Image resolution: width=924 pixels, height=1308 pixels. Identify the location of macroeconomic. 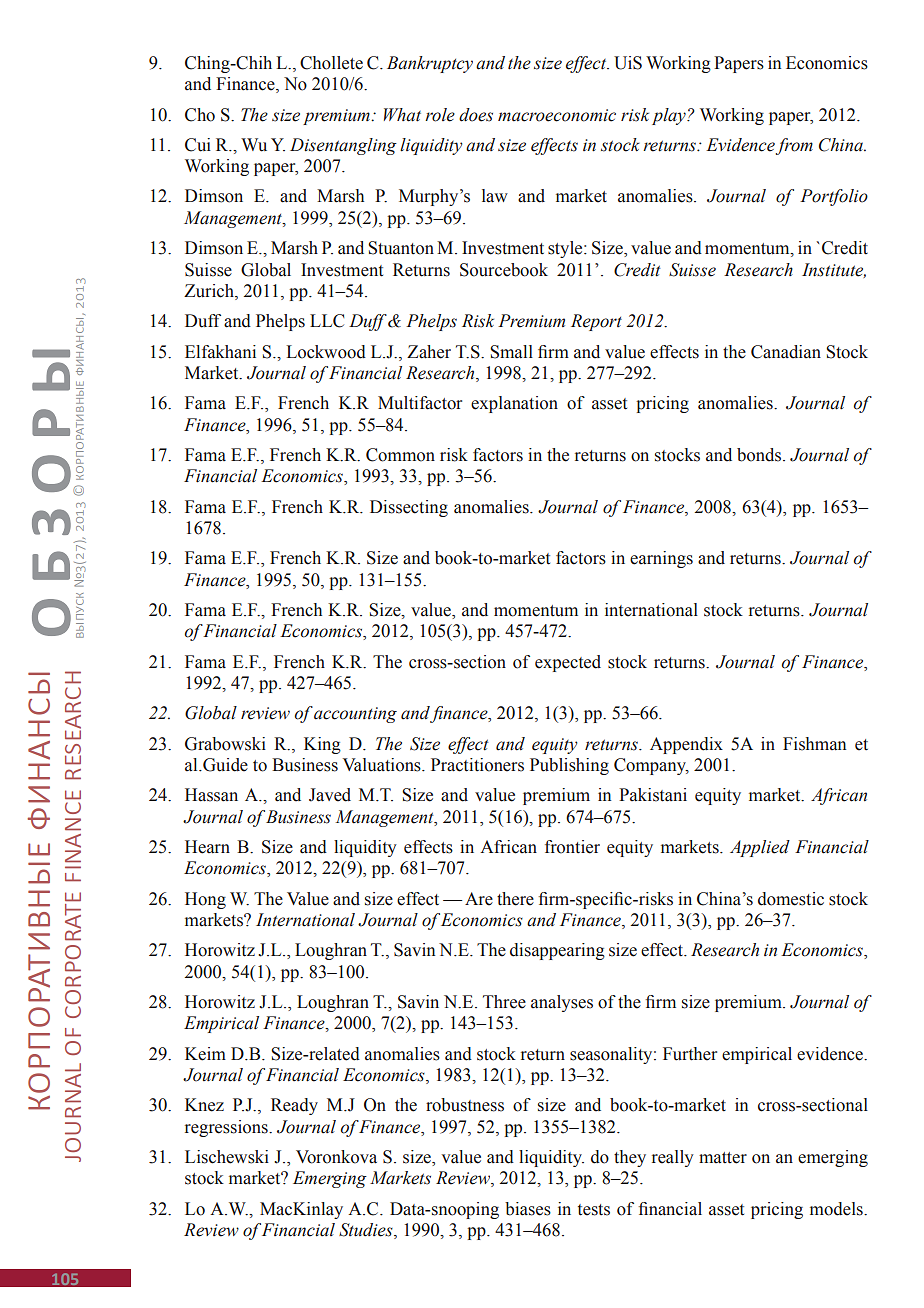
(557, 115).
